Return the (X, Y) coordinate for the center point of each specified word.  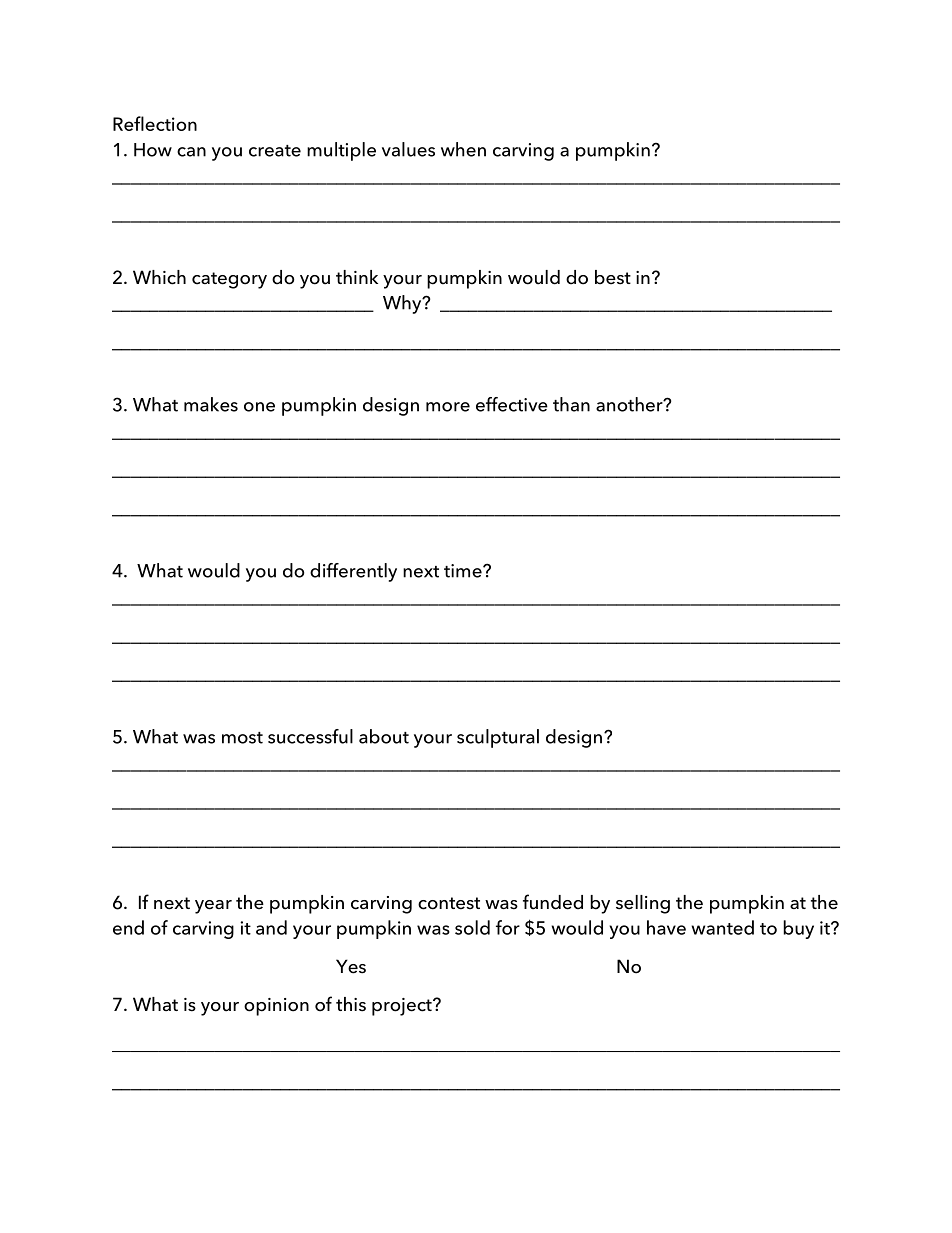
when (463, 149)
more (448, 407)
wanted (722, 927)
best (613, 277)
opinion (276, 1007)
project (403, 1007)
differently (353, 572)
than (571, 404)
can (191, 152)
